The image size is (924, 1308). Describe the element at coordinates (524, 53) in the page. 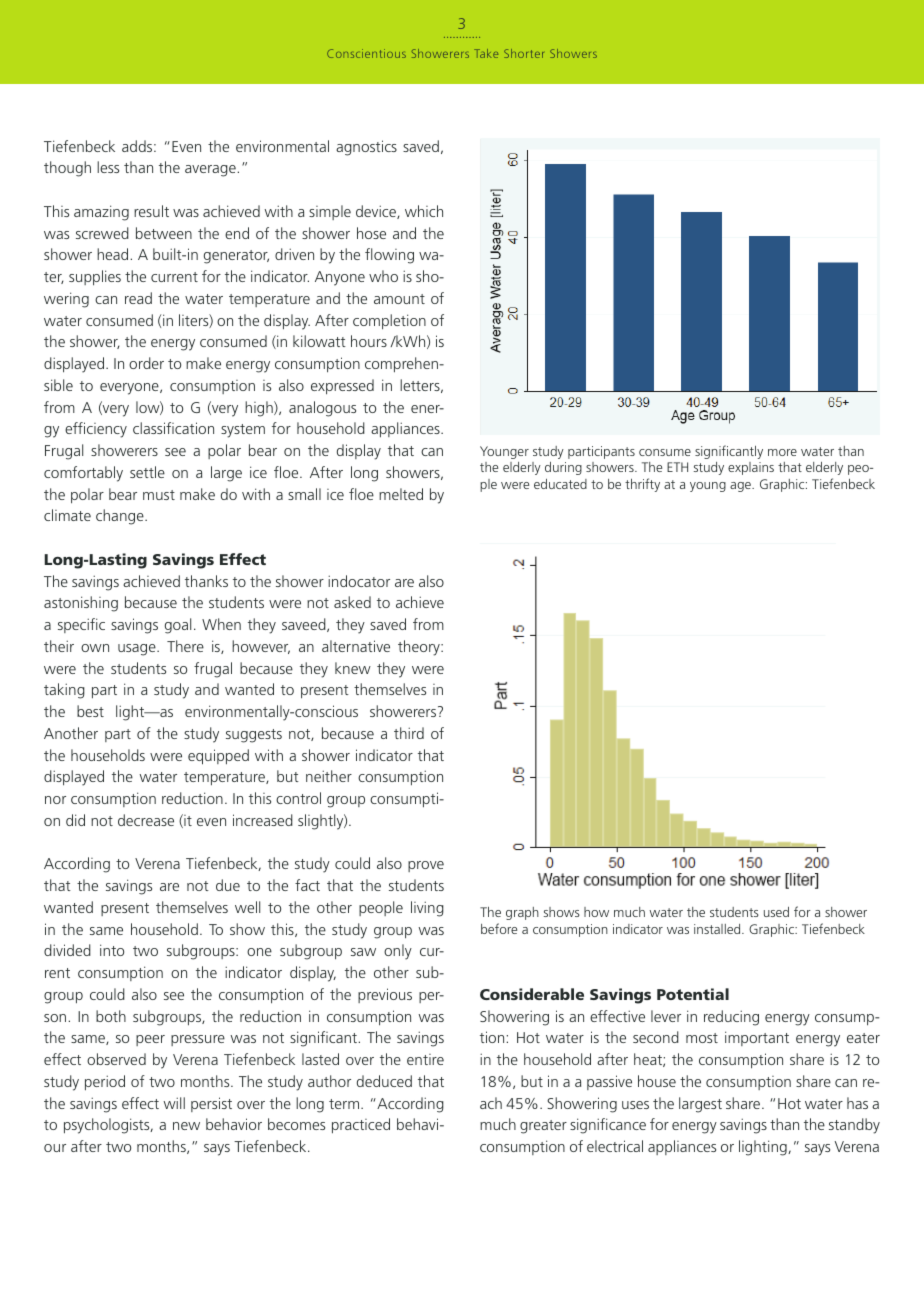

I see `Shorter` at that location.
